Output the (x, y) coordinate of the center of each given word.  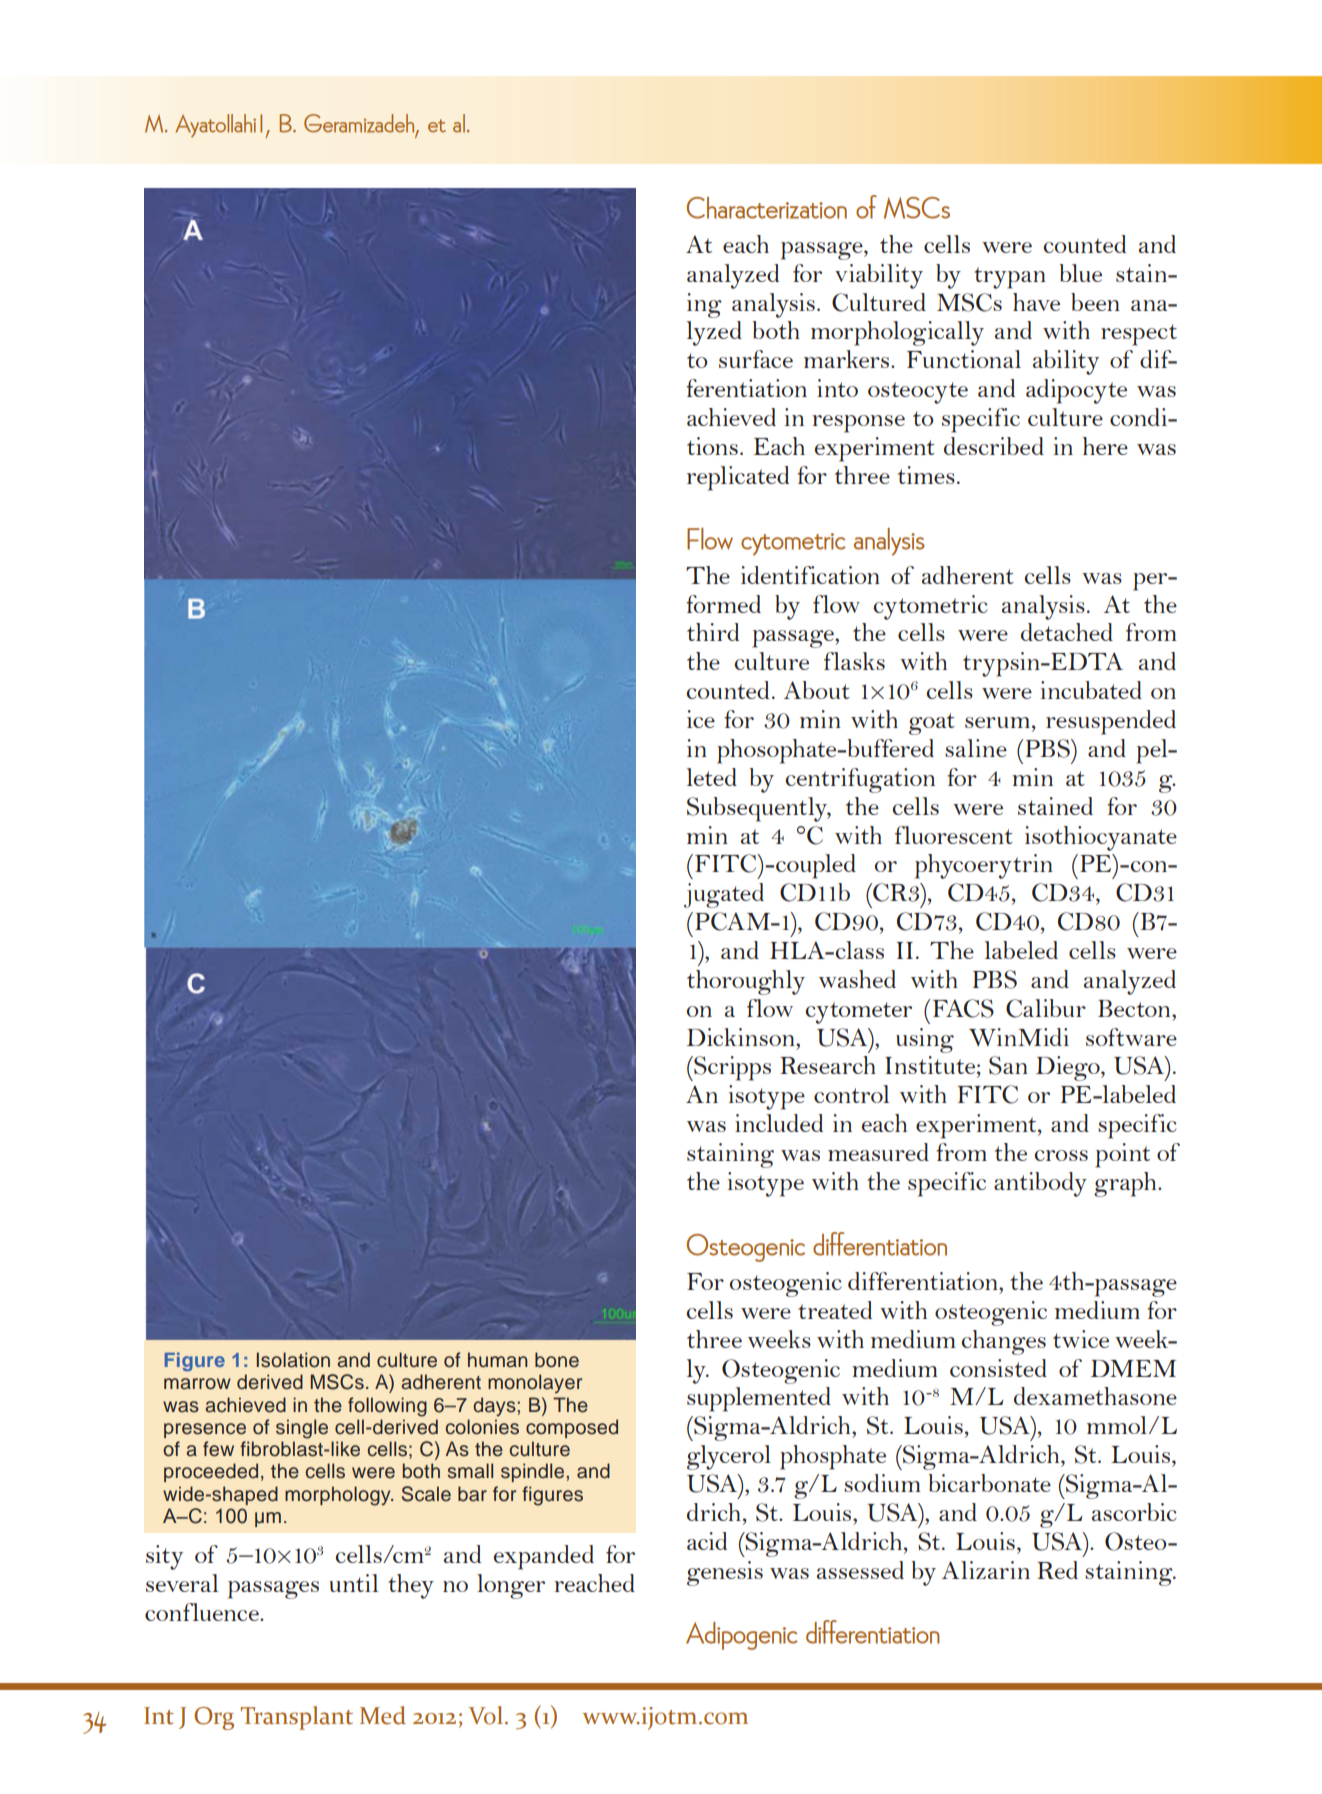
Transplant (296, 1718)
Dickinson (741, 1037)
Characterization (767, 208)
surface (756, 359)
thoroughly (746, 982)
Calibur (1046, 1008)
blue (1081, 273)
